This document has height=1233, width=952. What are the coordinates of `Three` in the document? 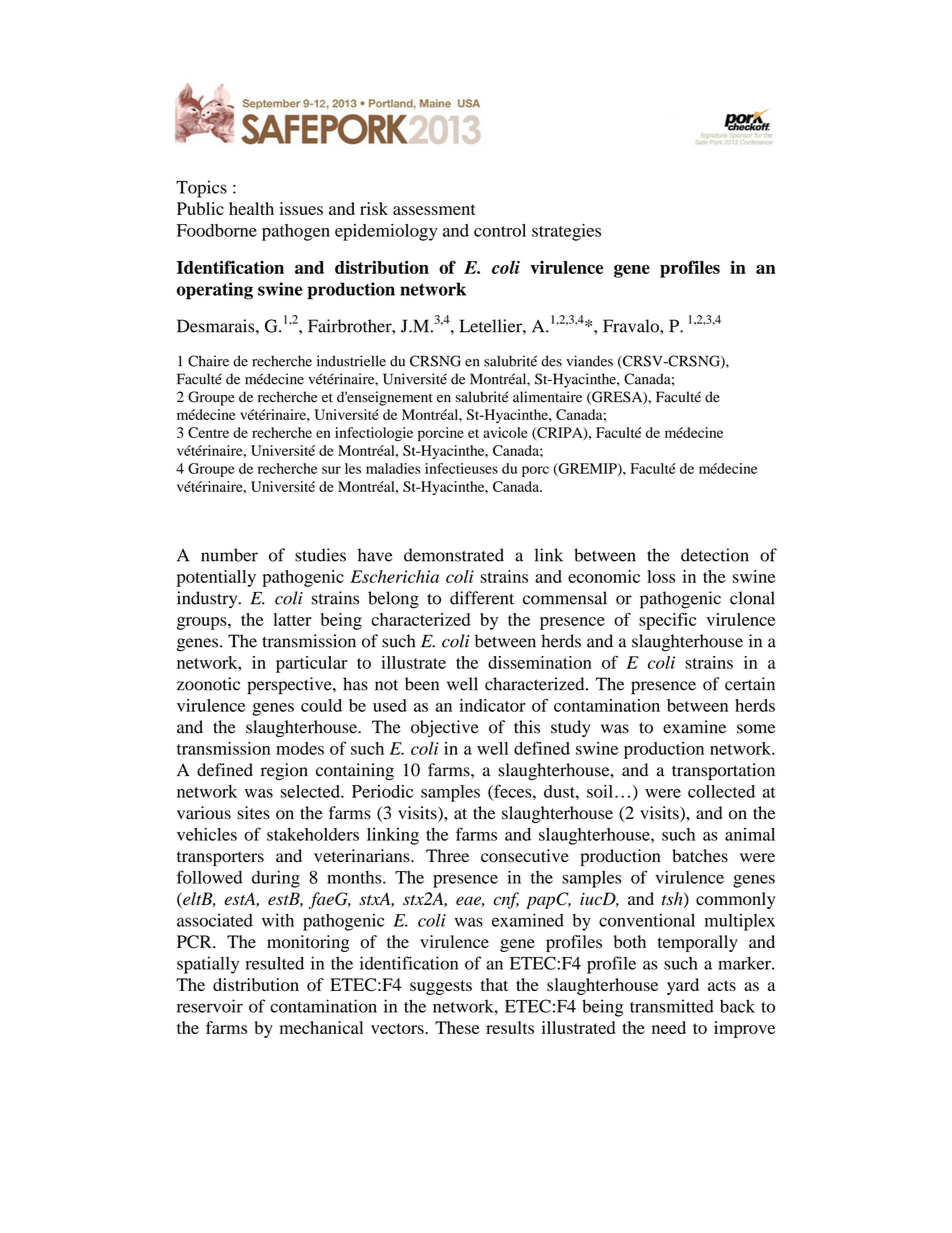 It's located at (447, 855).
